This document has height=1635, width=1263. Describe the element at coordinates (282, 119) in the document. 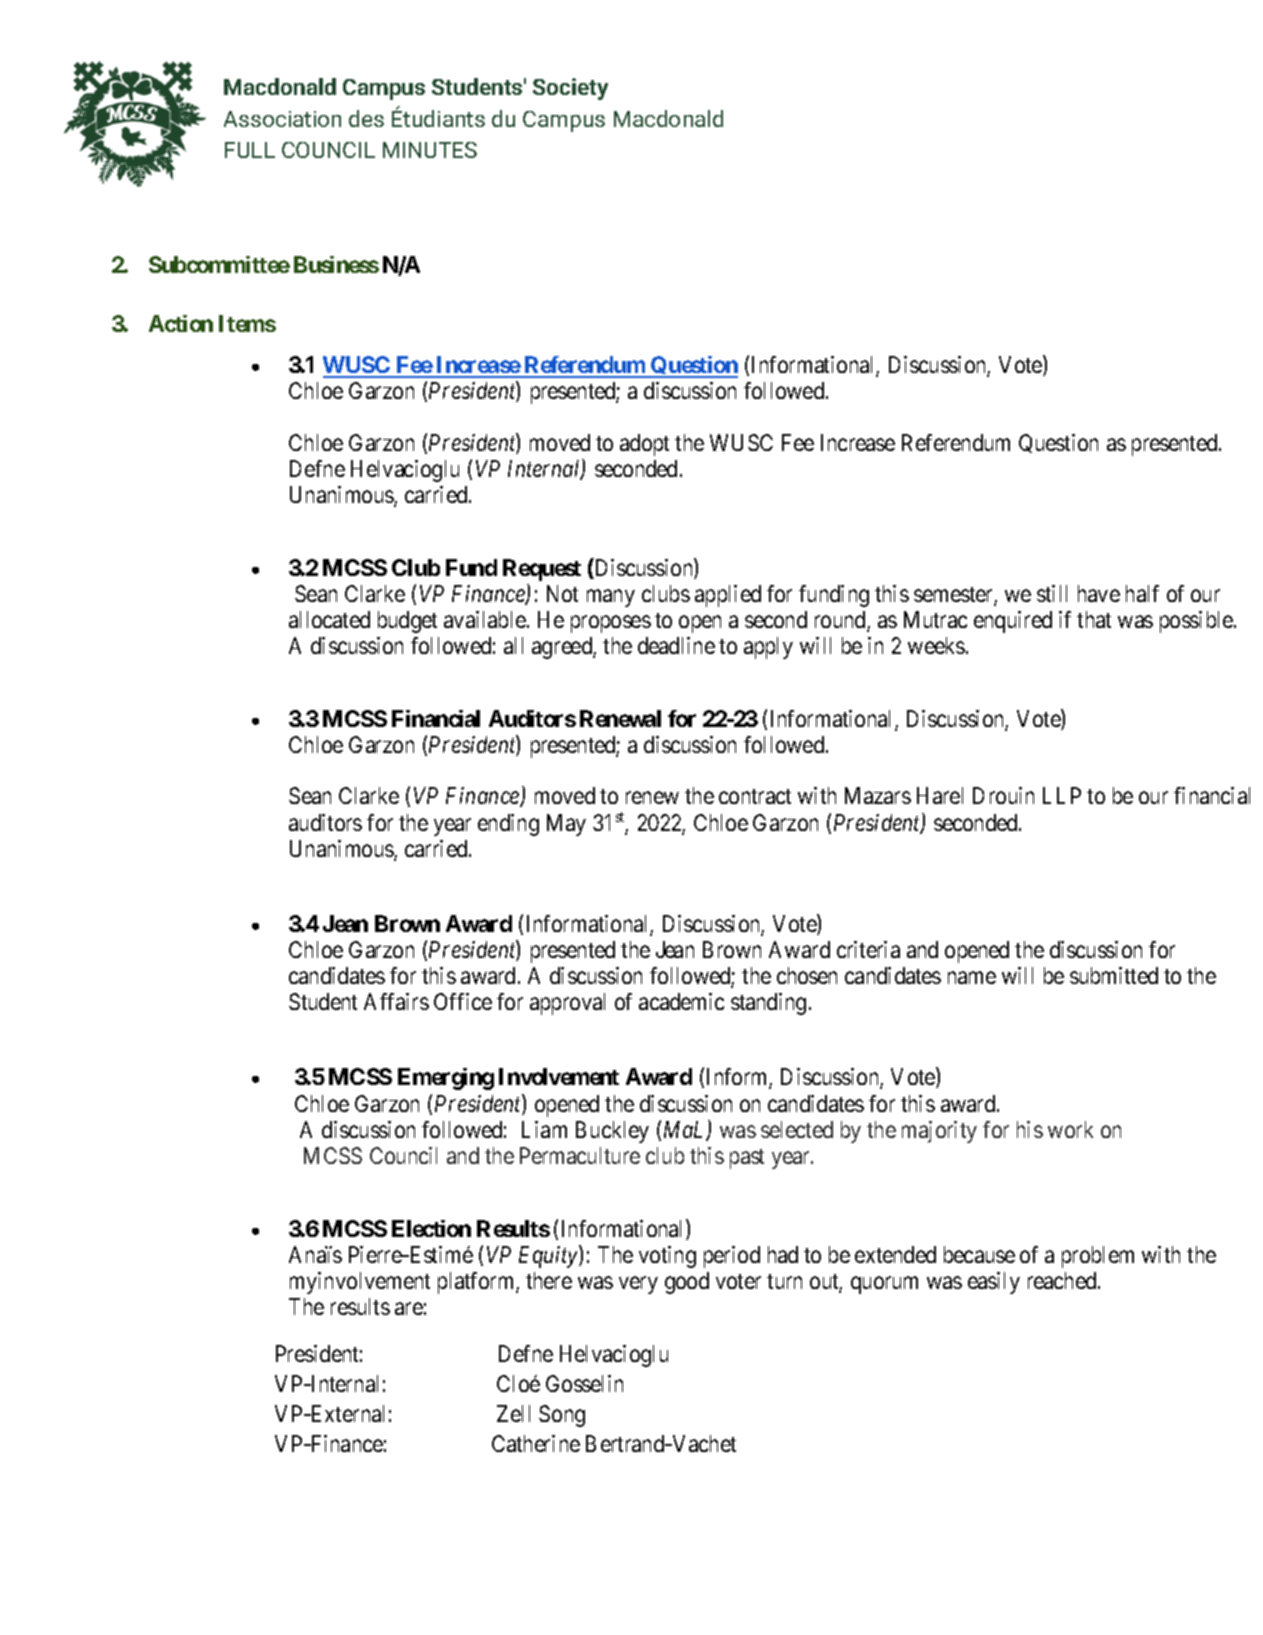

I see `Association` at that location.
